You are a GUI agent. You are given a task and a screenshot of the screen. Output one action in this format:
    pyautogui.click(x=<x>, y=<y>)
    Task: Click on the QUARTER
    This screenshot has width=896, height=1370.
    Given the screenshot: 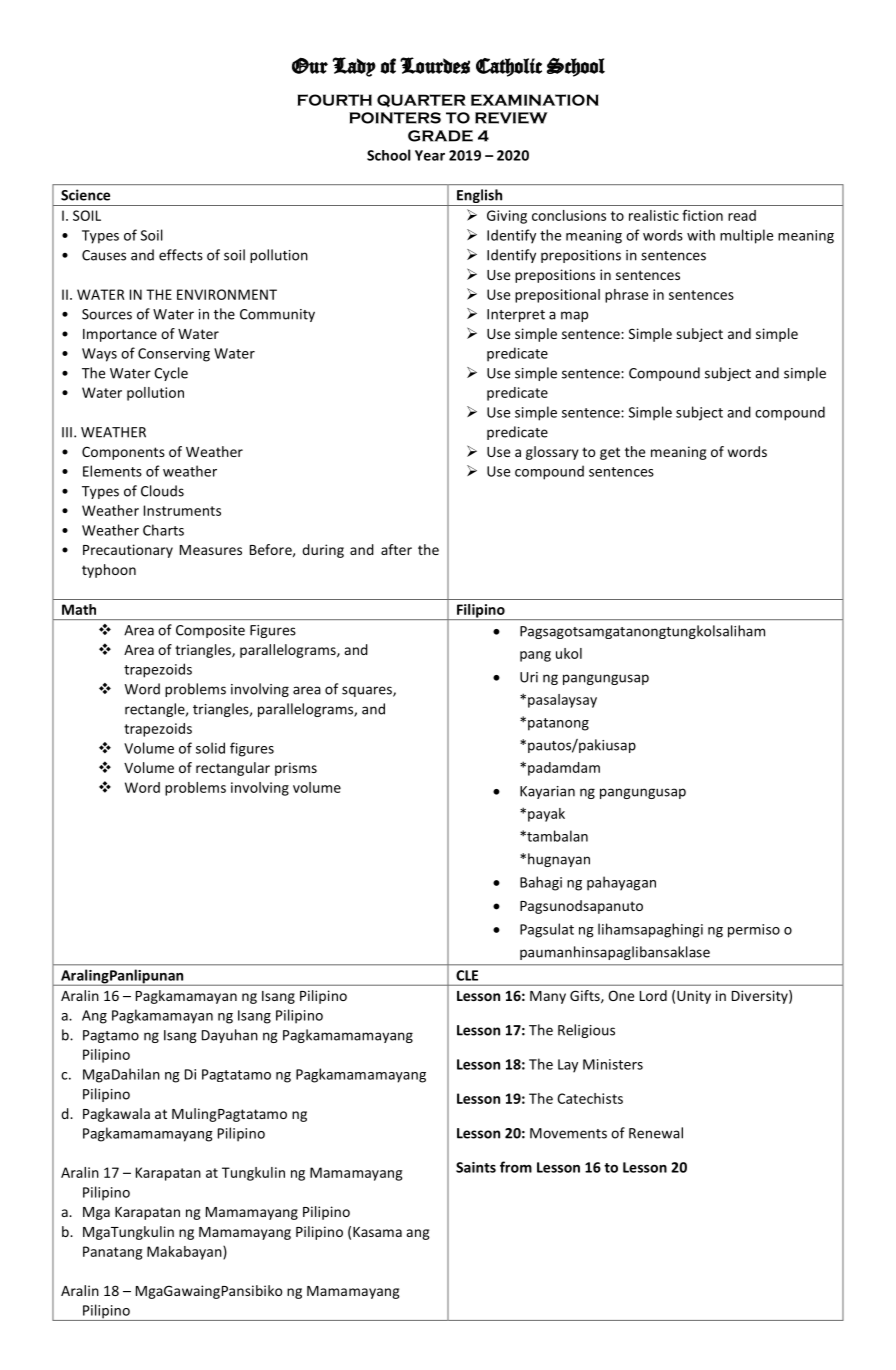 What is the action you would take?
    pyautogui.click(x=421, y=100)
